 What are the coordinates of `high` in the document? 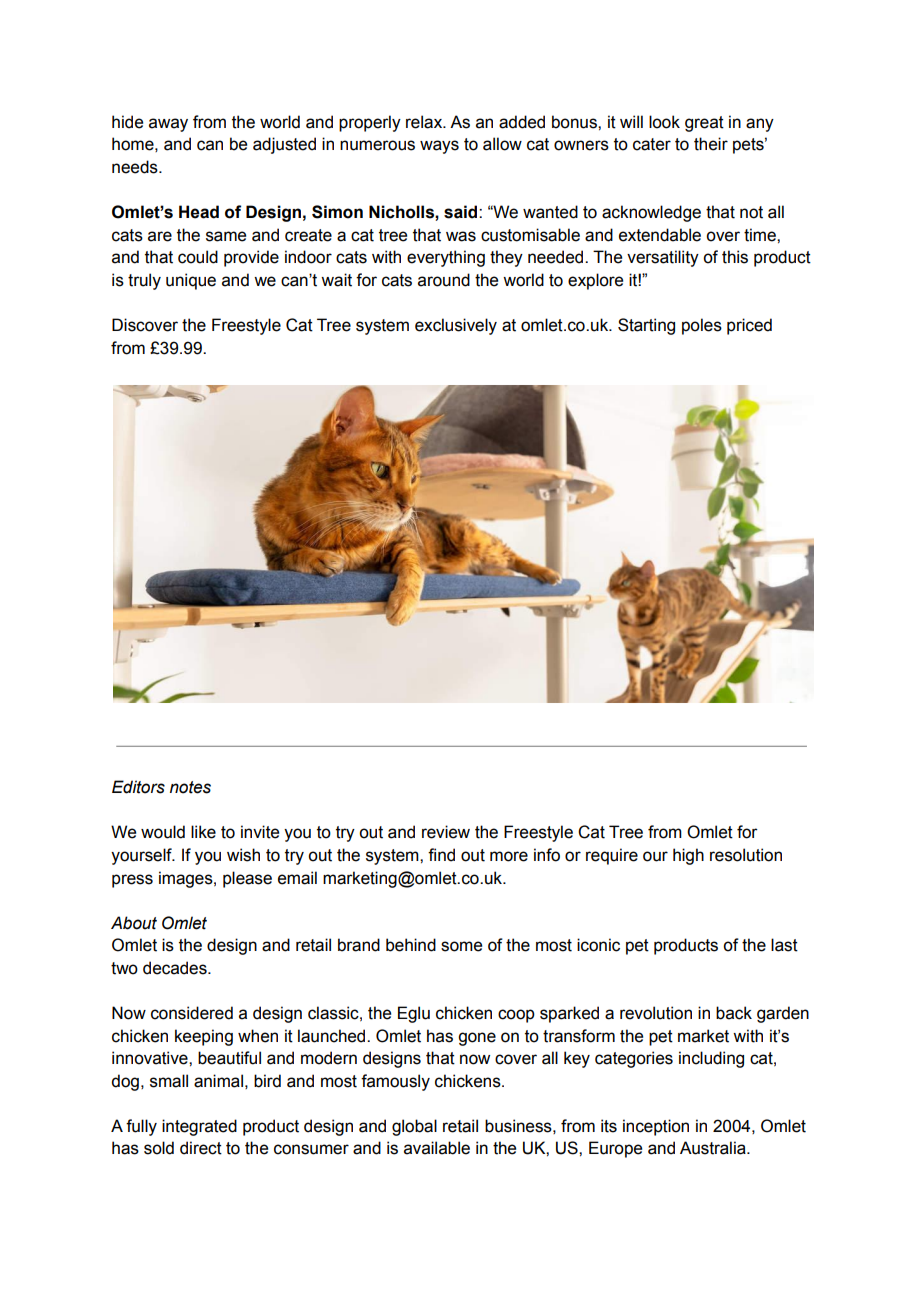 It's located at (688, 856).
